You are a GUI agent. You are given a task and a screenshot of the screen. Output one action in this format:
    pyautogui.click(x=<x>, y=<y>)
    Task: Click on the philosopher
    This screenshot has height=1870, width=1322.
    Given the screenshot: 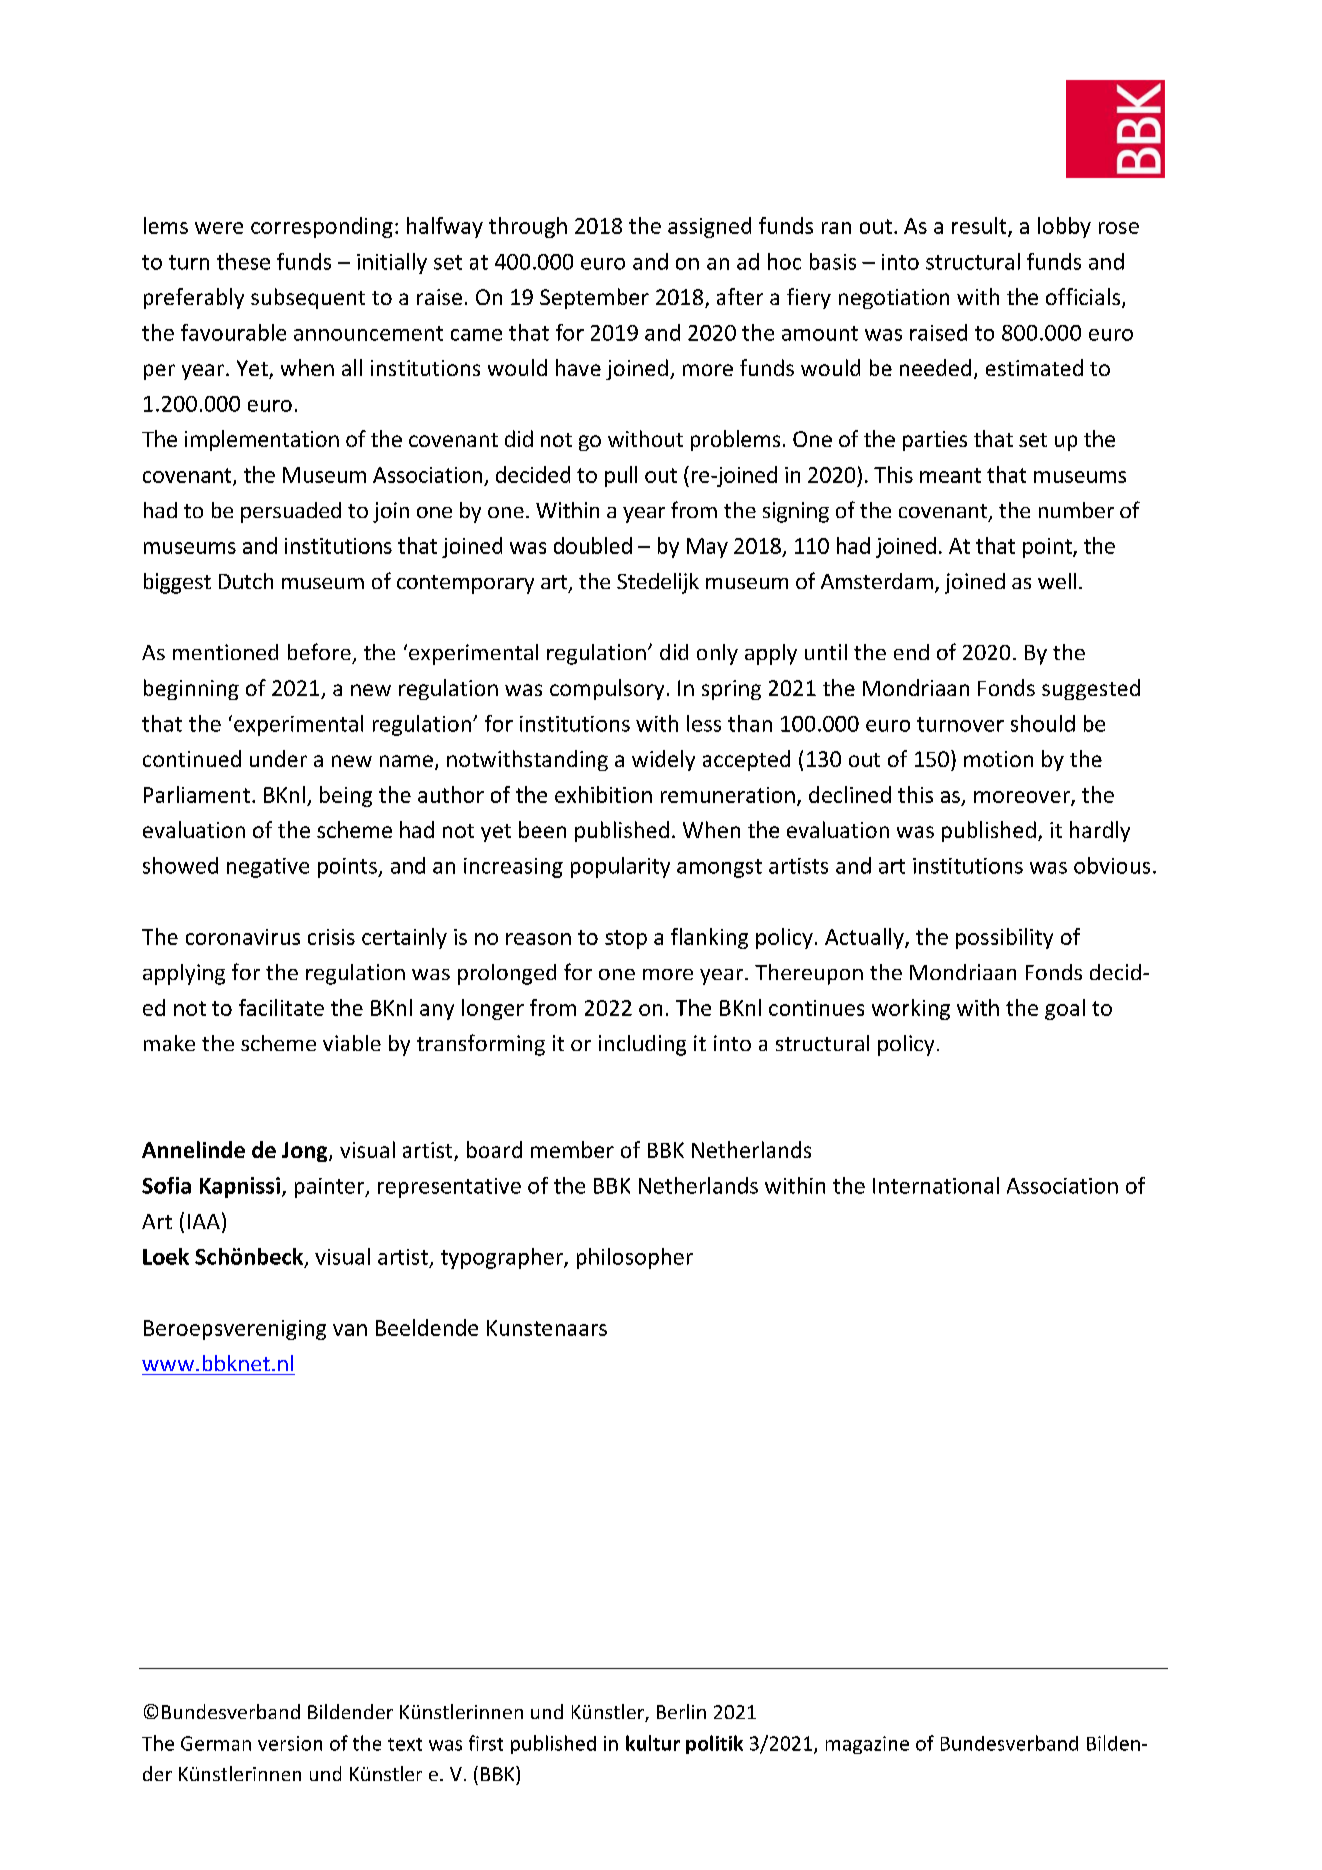 What is the action you would take?
    pyautogui.click(x=635, y=1258)
